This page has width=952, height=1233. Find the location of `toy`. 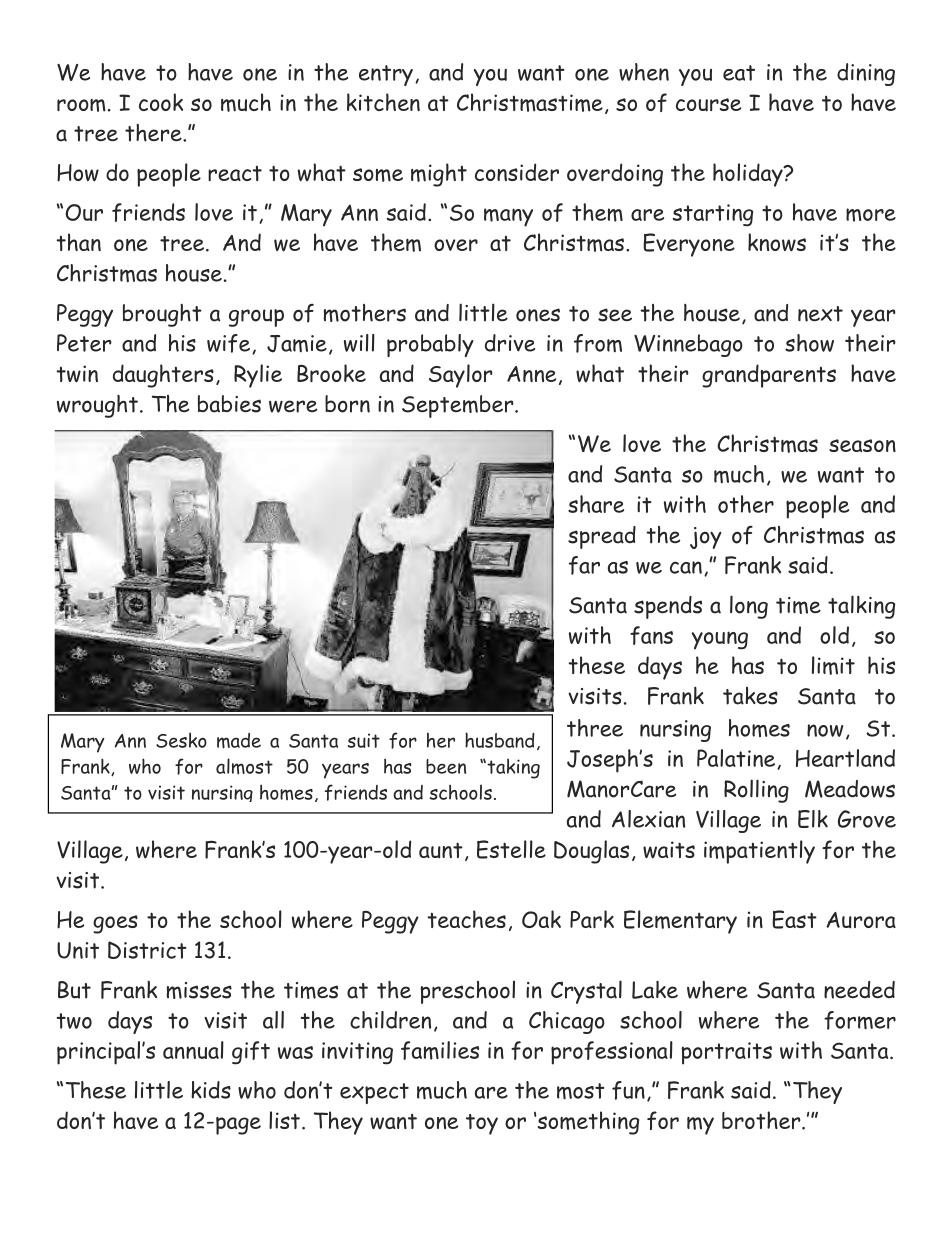

toy is located at coordinates (482, 1124).
